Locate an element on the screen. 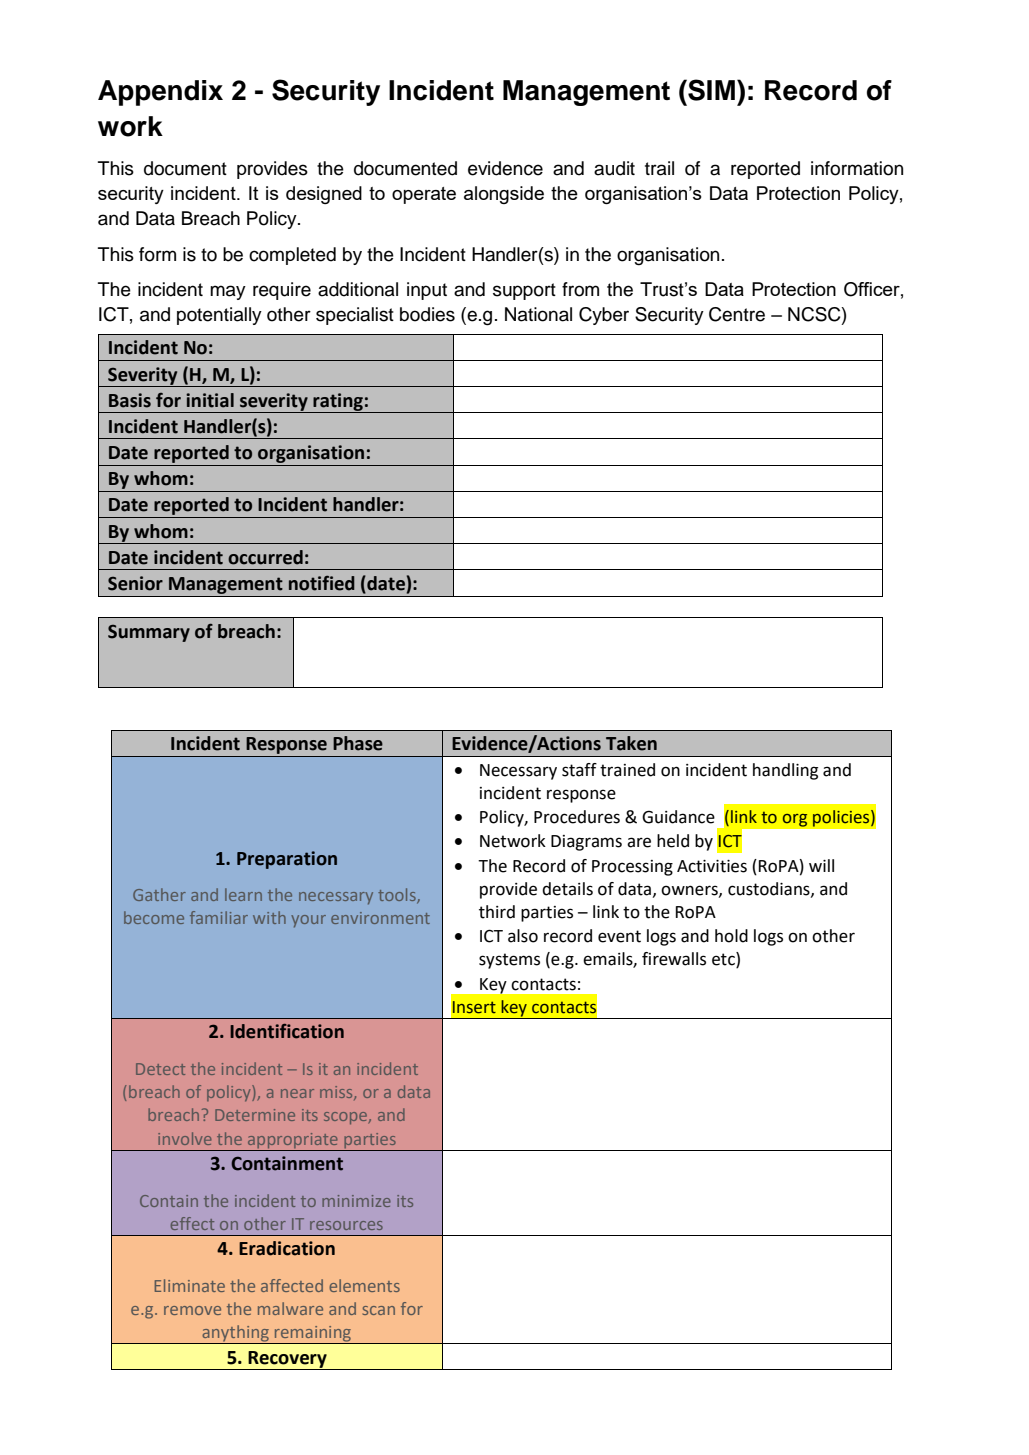  alongside is located at coordinates (504, 195).
